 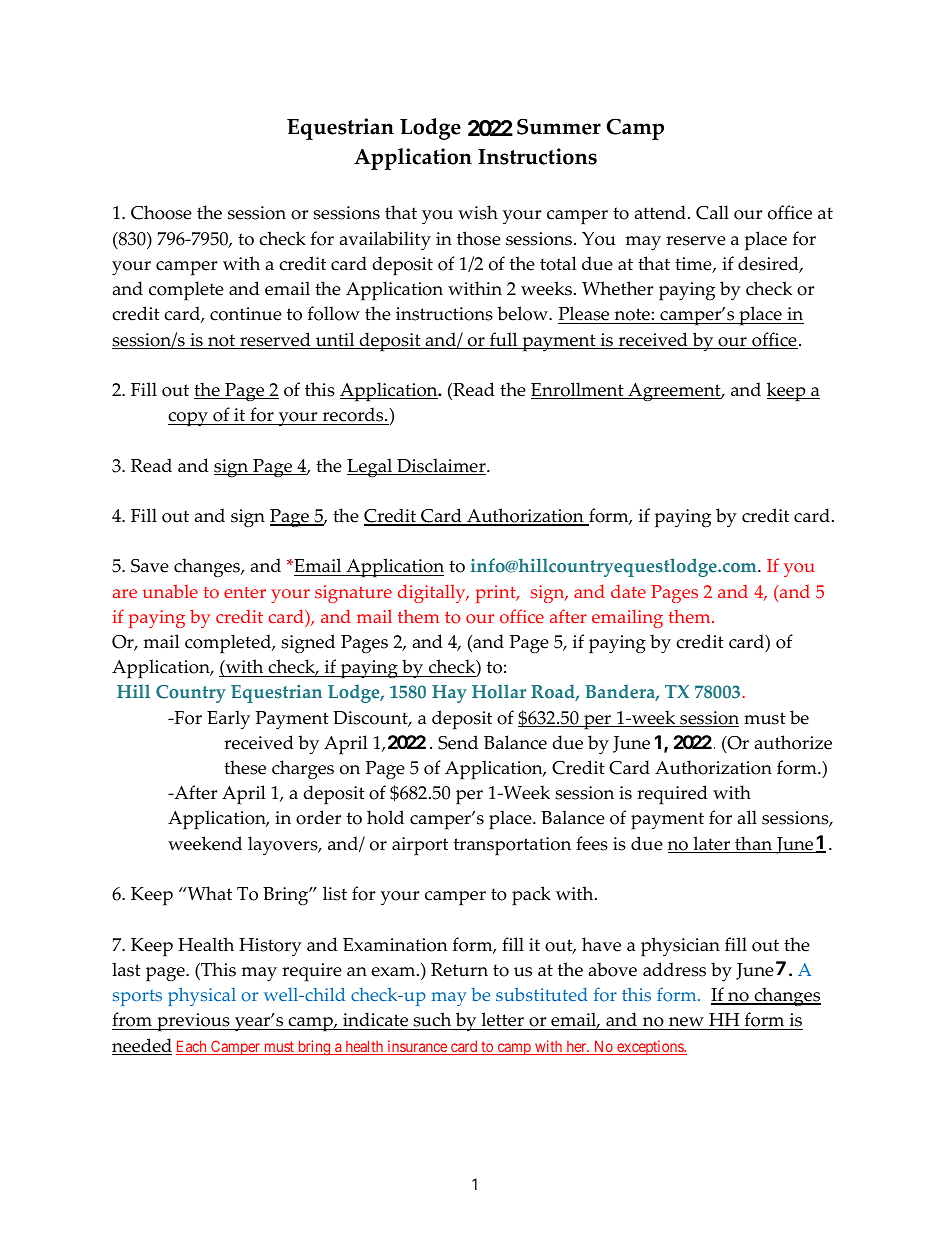 I want to click on copy, so click(x=189, y=419).
